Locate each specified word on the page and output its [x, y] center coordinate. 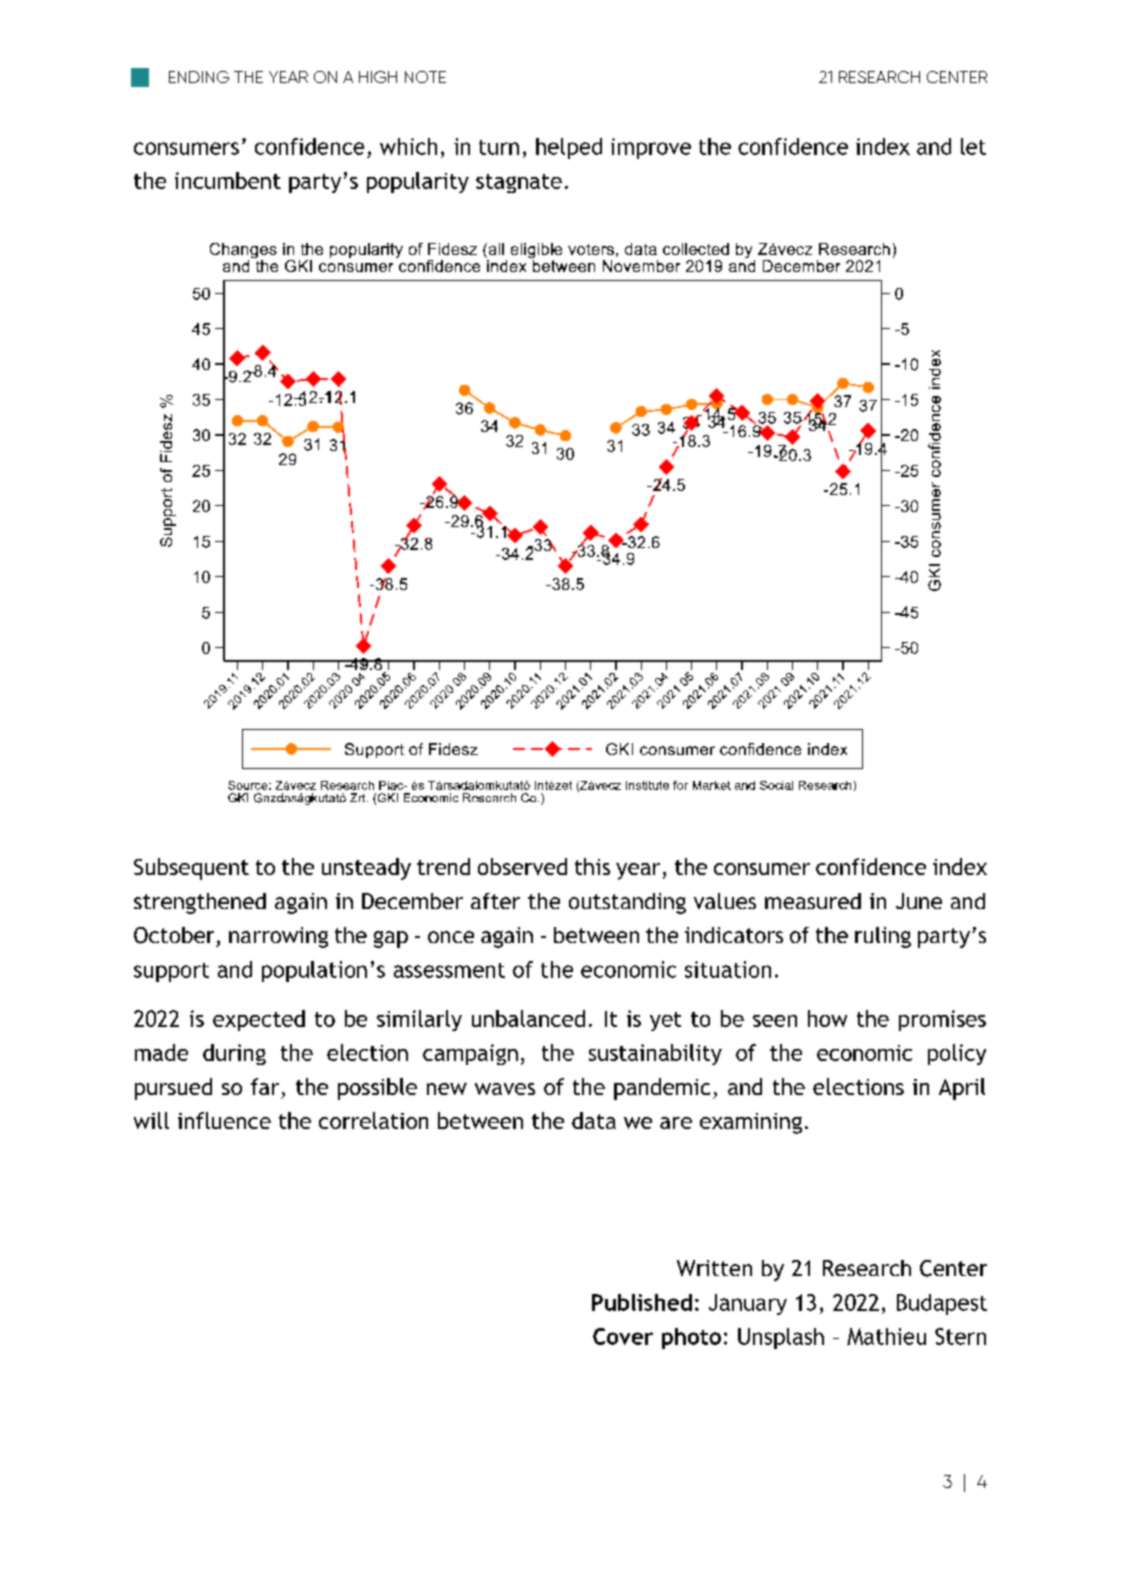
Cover [623, 1336]
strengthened [200, 903]
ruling [883, 937]
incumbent [228, 180]
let [973, 146]
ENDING [199, 77]
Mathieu [886, 1336]
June [919, 901]
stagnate [519, 183]
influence [224, 1120]
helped [569, 148]
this [592, 866]
